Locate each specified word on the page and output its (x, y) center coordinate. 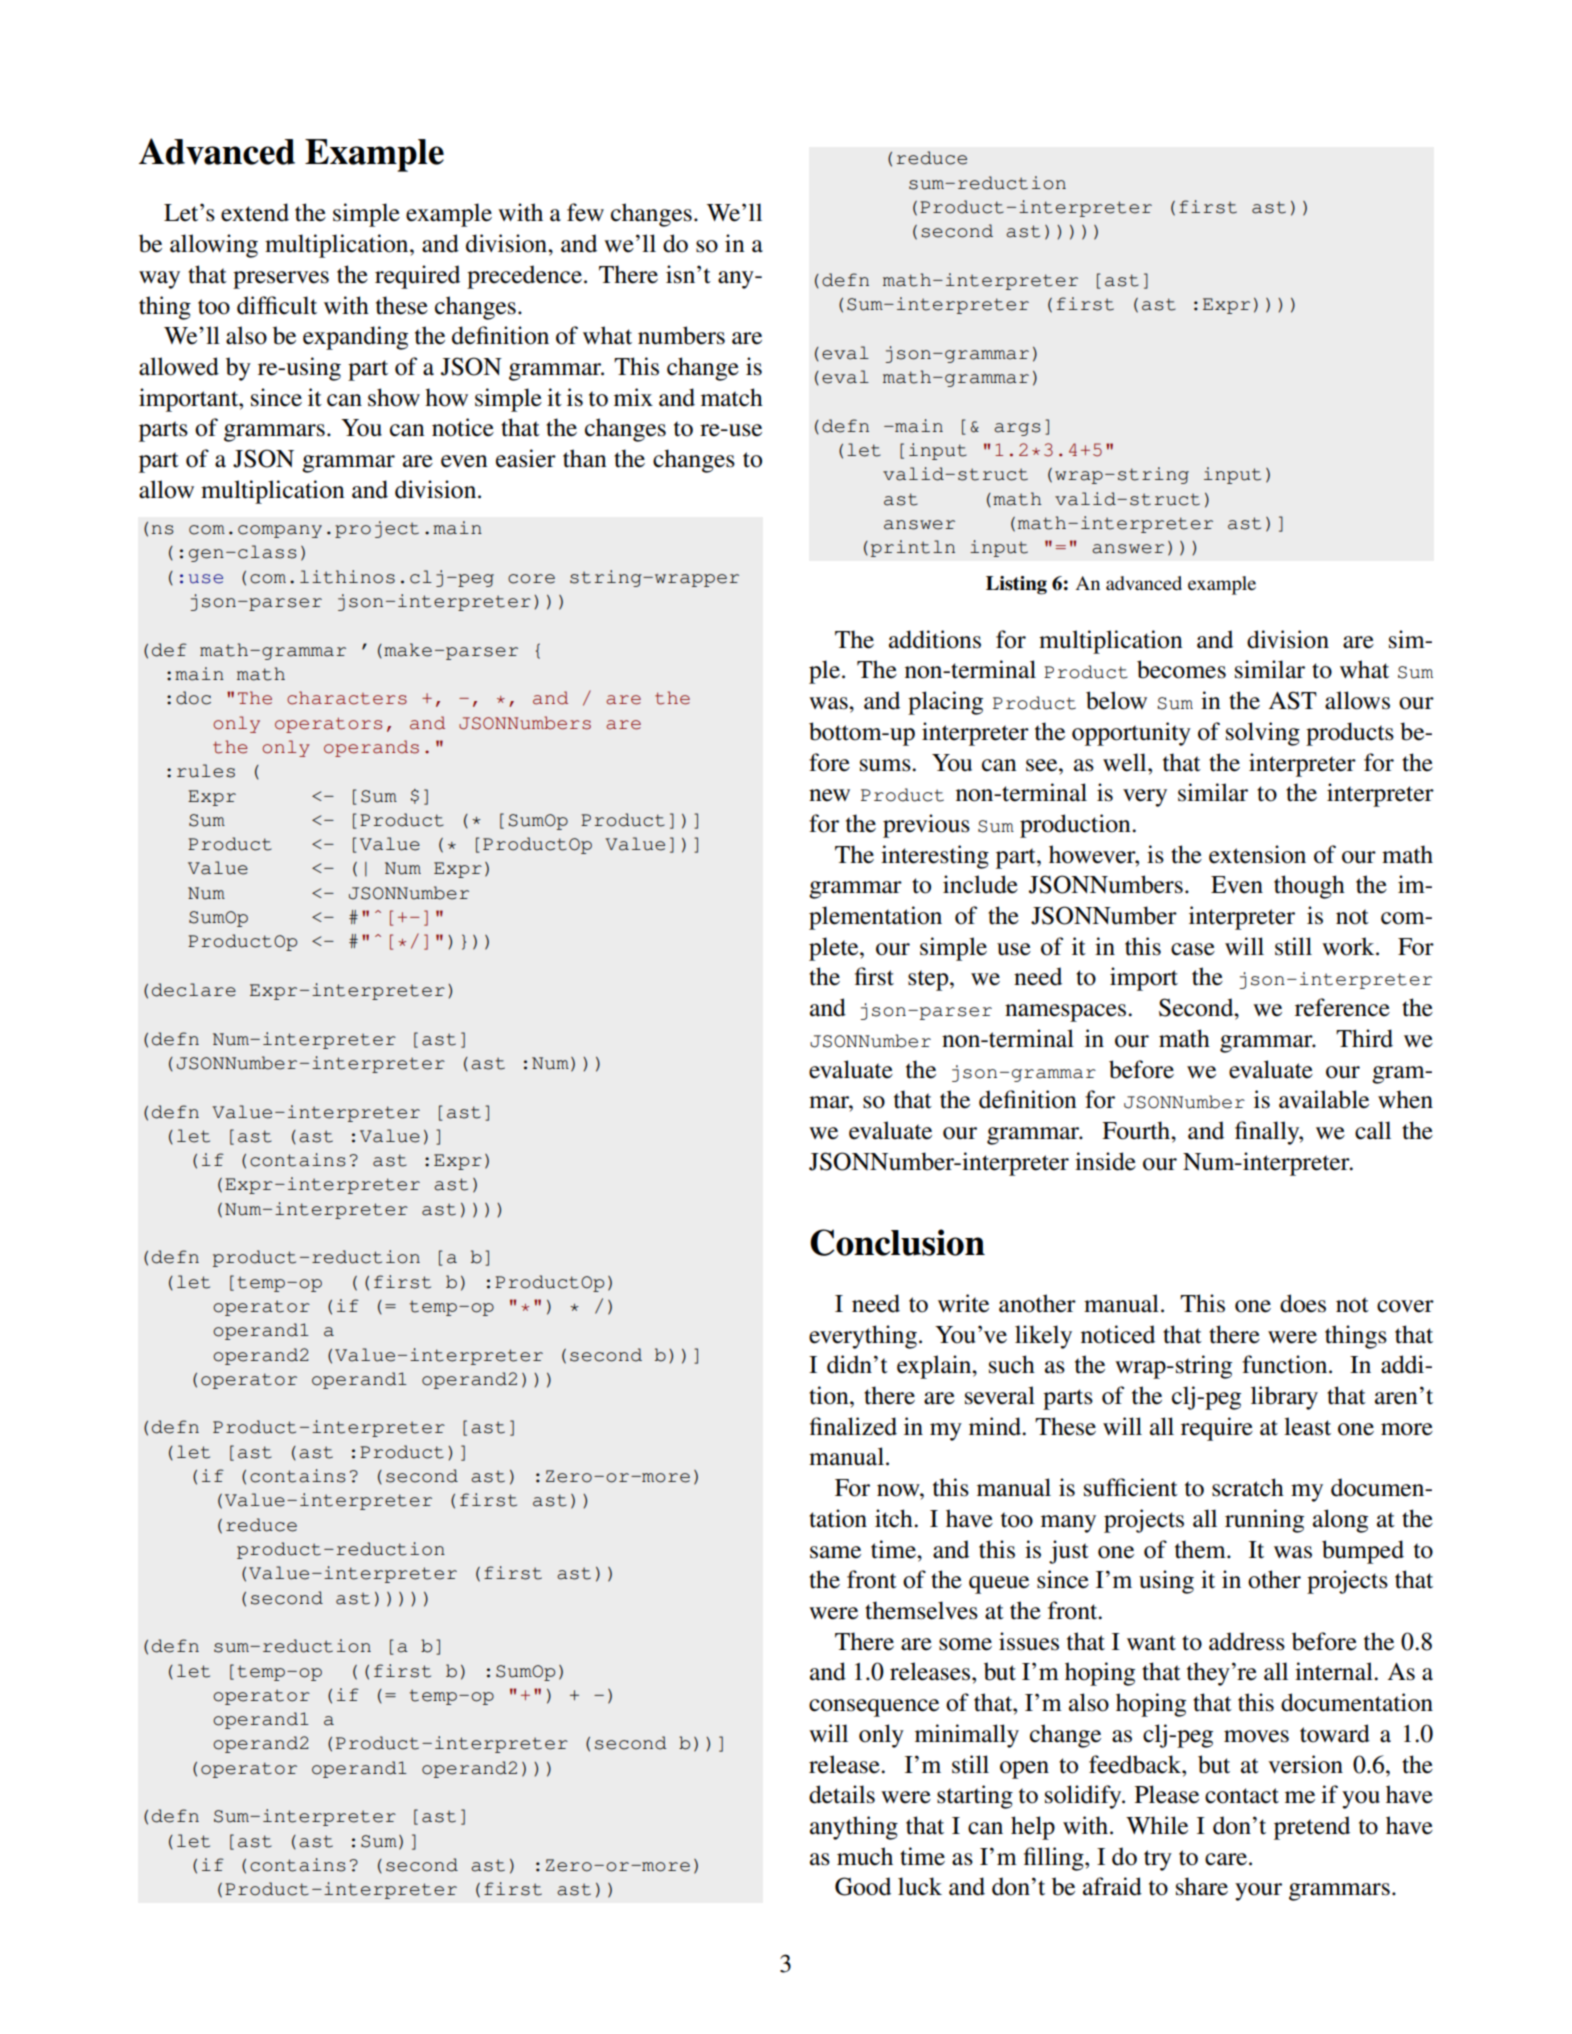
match (732, 397)
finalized (853, 1426)
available (1324, 1099)
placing (945, 703)
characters (347, 698)
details (842, 1794)
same (835, 1552)
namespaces (1067, 1013)
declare (194, 990)
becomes (1181, 669)
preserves (281, 280)
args (1017, 429)
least (1307, 1426)
